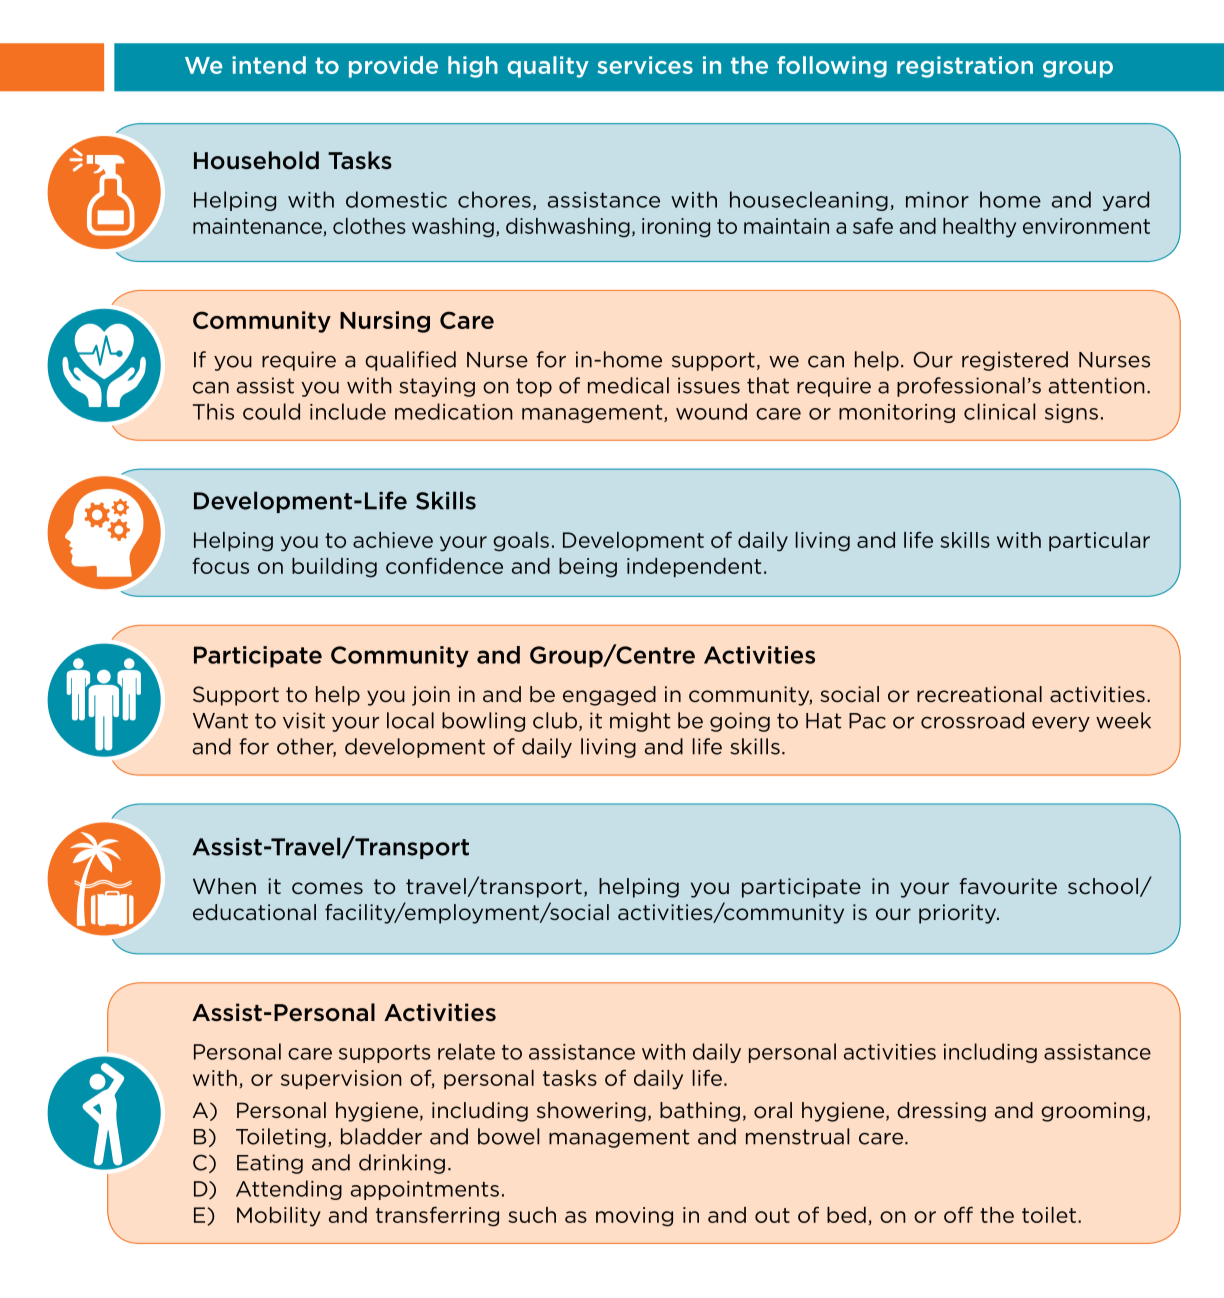 This screenshot has width=1224, height=1298. Describe the element at coordinates (645, 65) in the screenshot. I see `services` at that location.
